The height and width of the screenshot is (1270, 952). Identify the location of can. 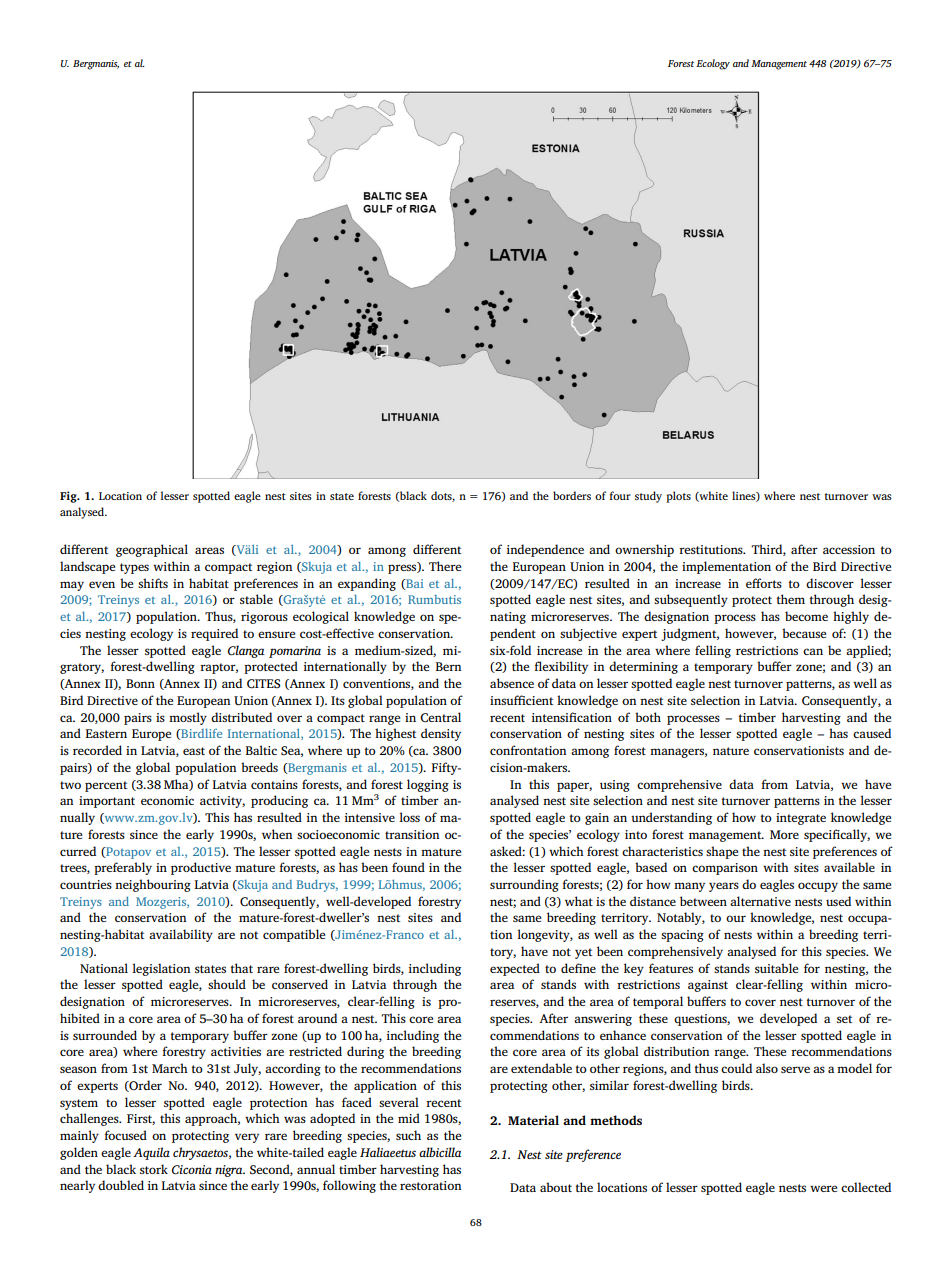
(813, 651).
